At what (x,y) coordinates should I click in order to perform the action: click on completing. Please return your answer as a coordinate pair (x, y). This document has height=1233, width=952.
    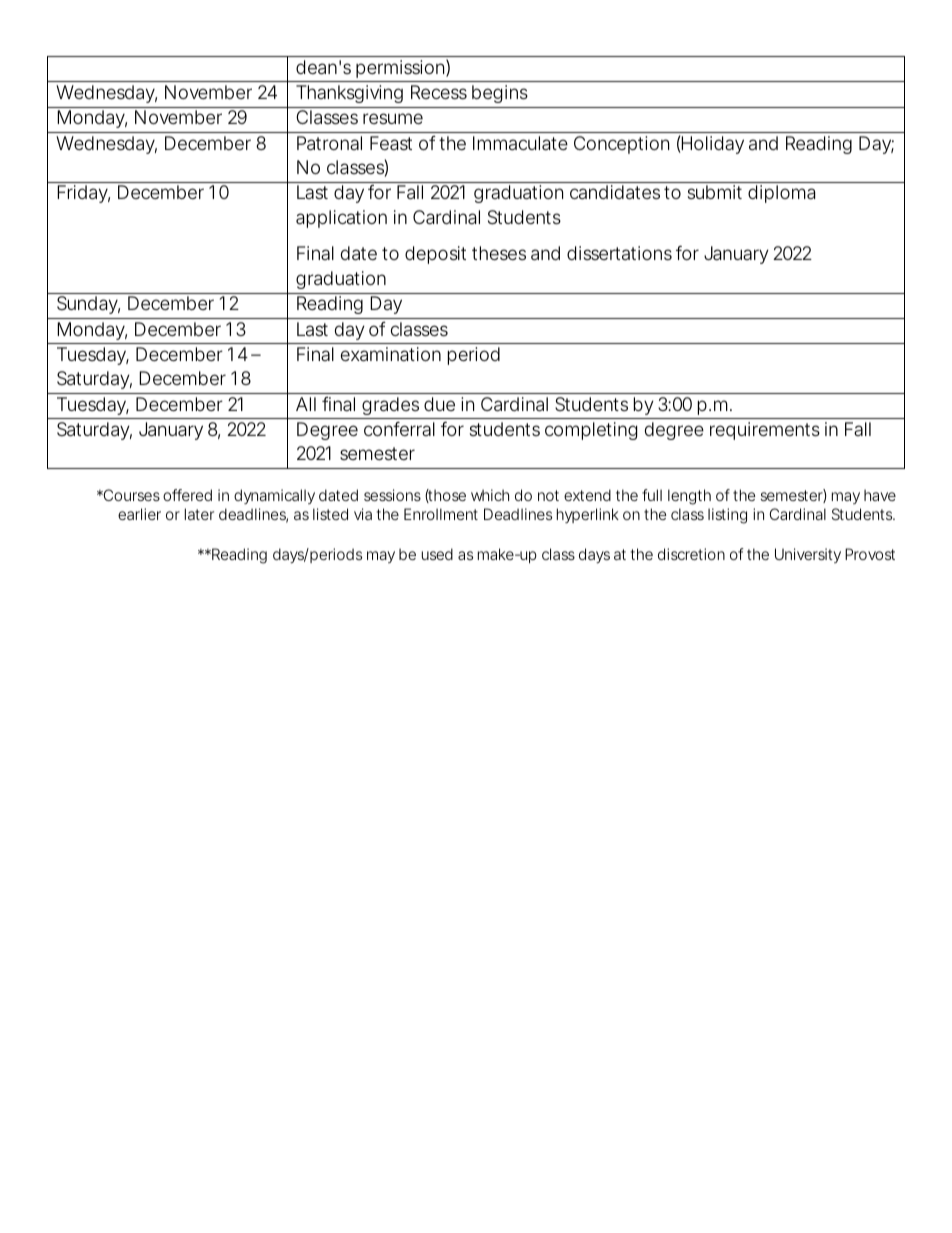
    Looking at the image, I should click on (591, 431).
